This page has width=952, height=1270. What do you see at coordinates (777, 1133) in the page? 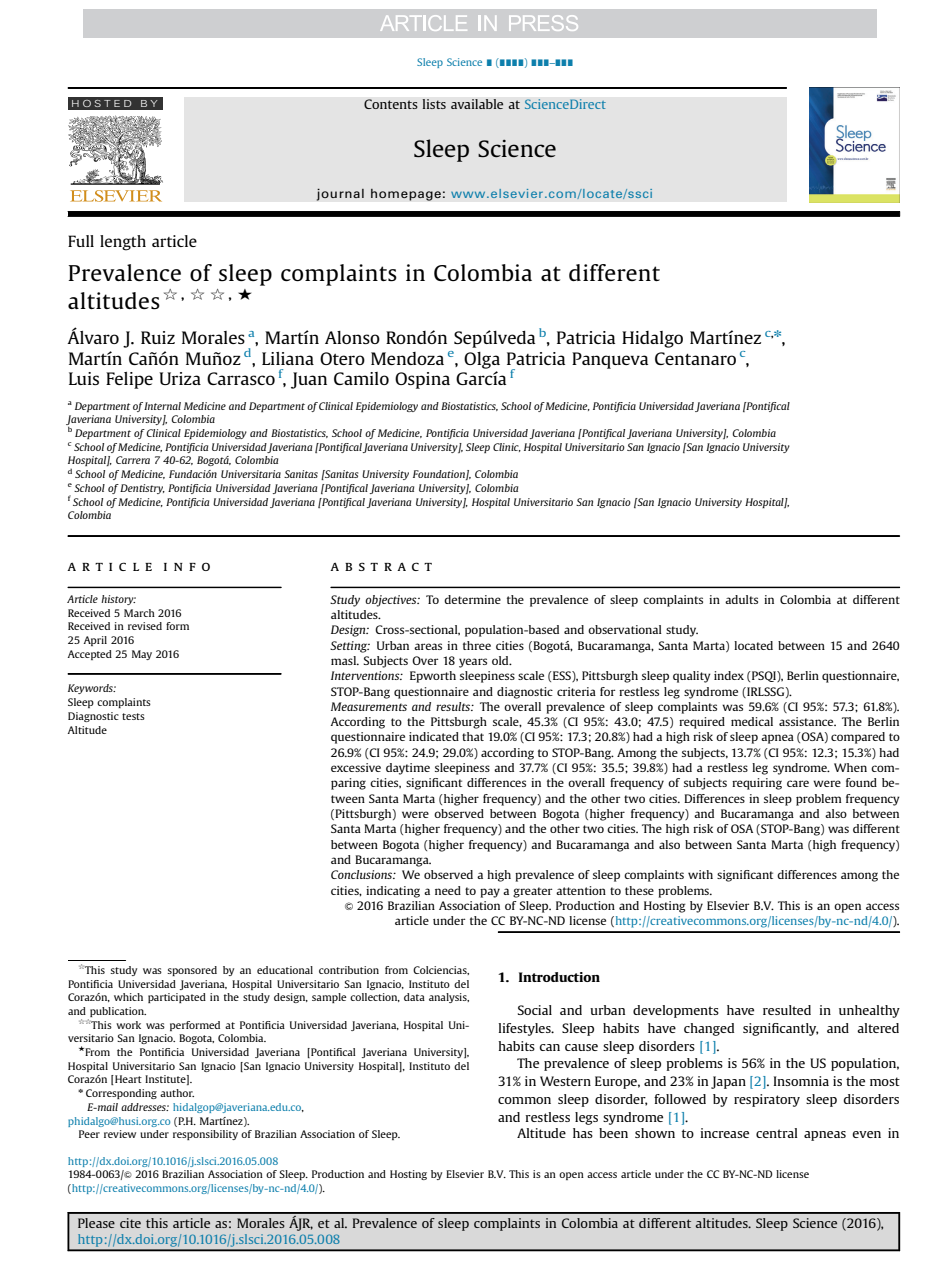
I see `central` at bounding box center [777, 1133].
